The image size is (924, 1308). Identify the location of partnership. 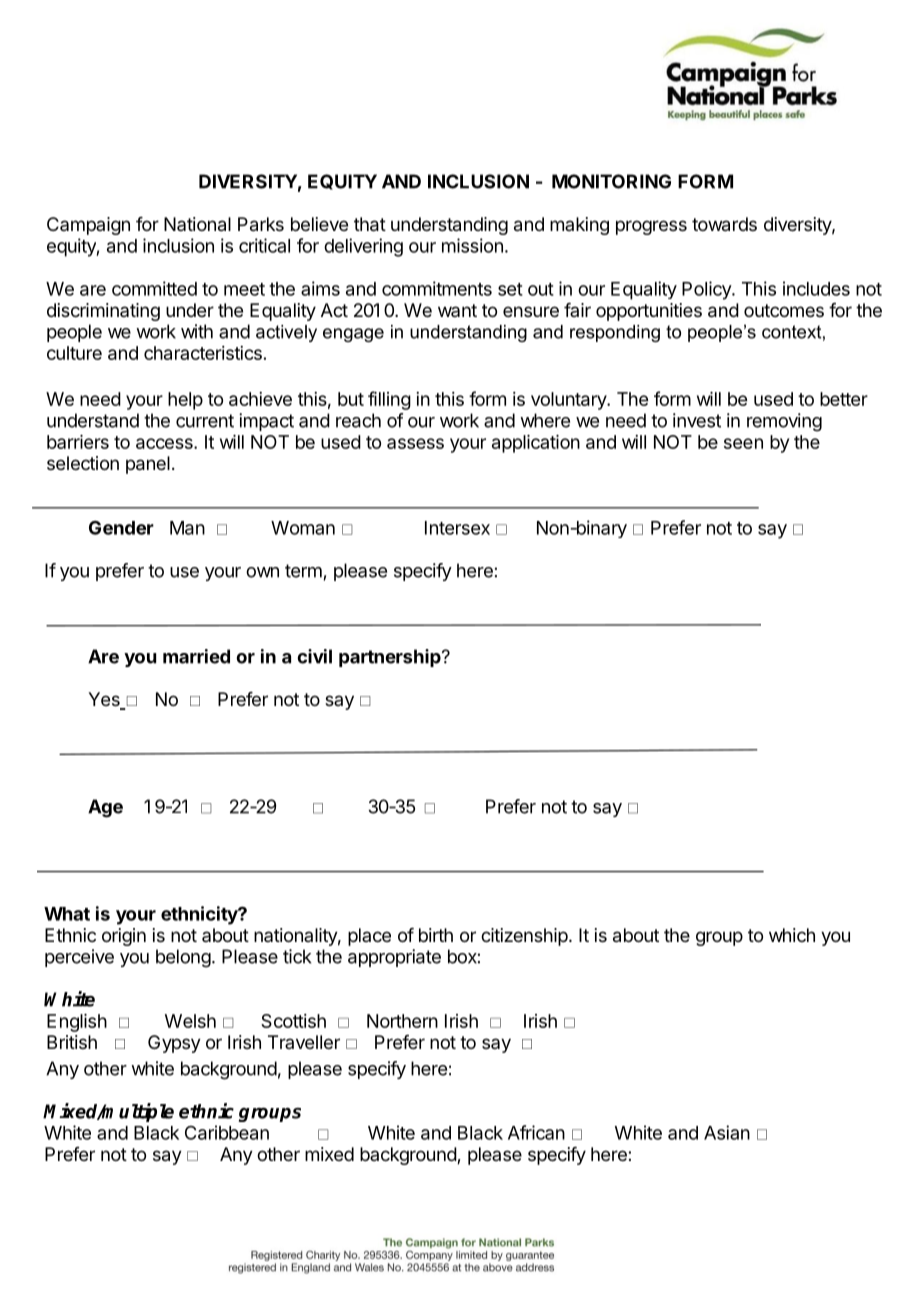
(391, 658).
